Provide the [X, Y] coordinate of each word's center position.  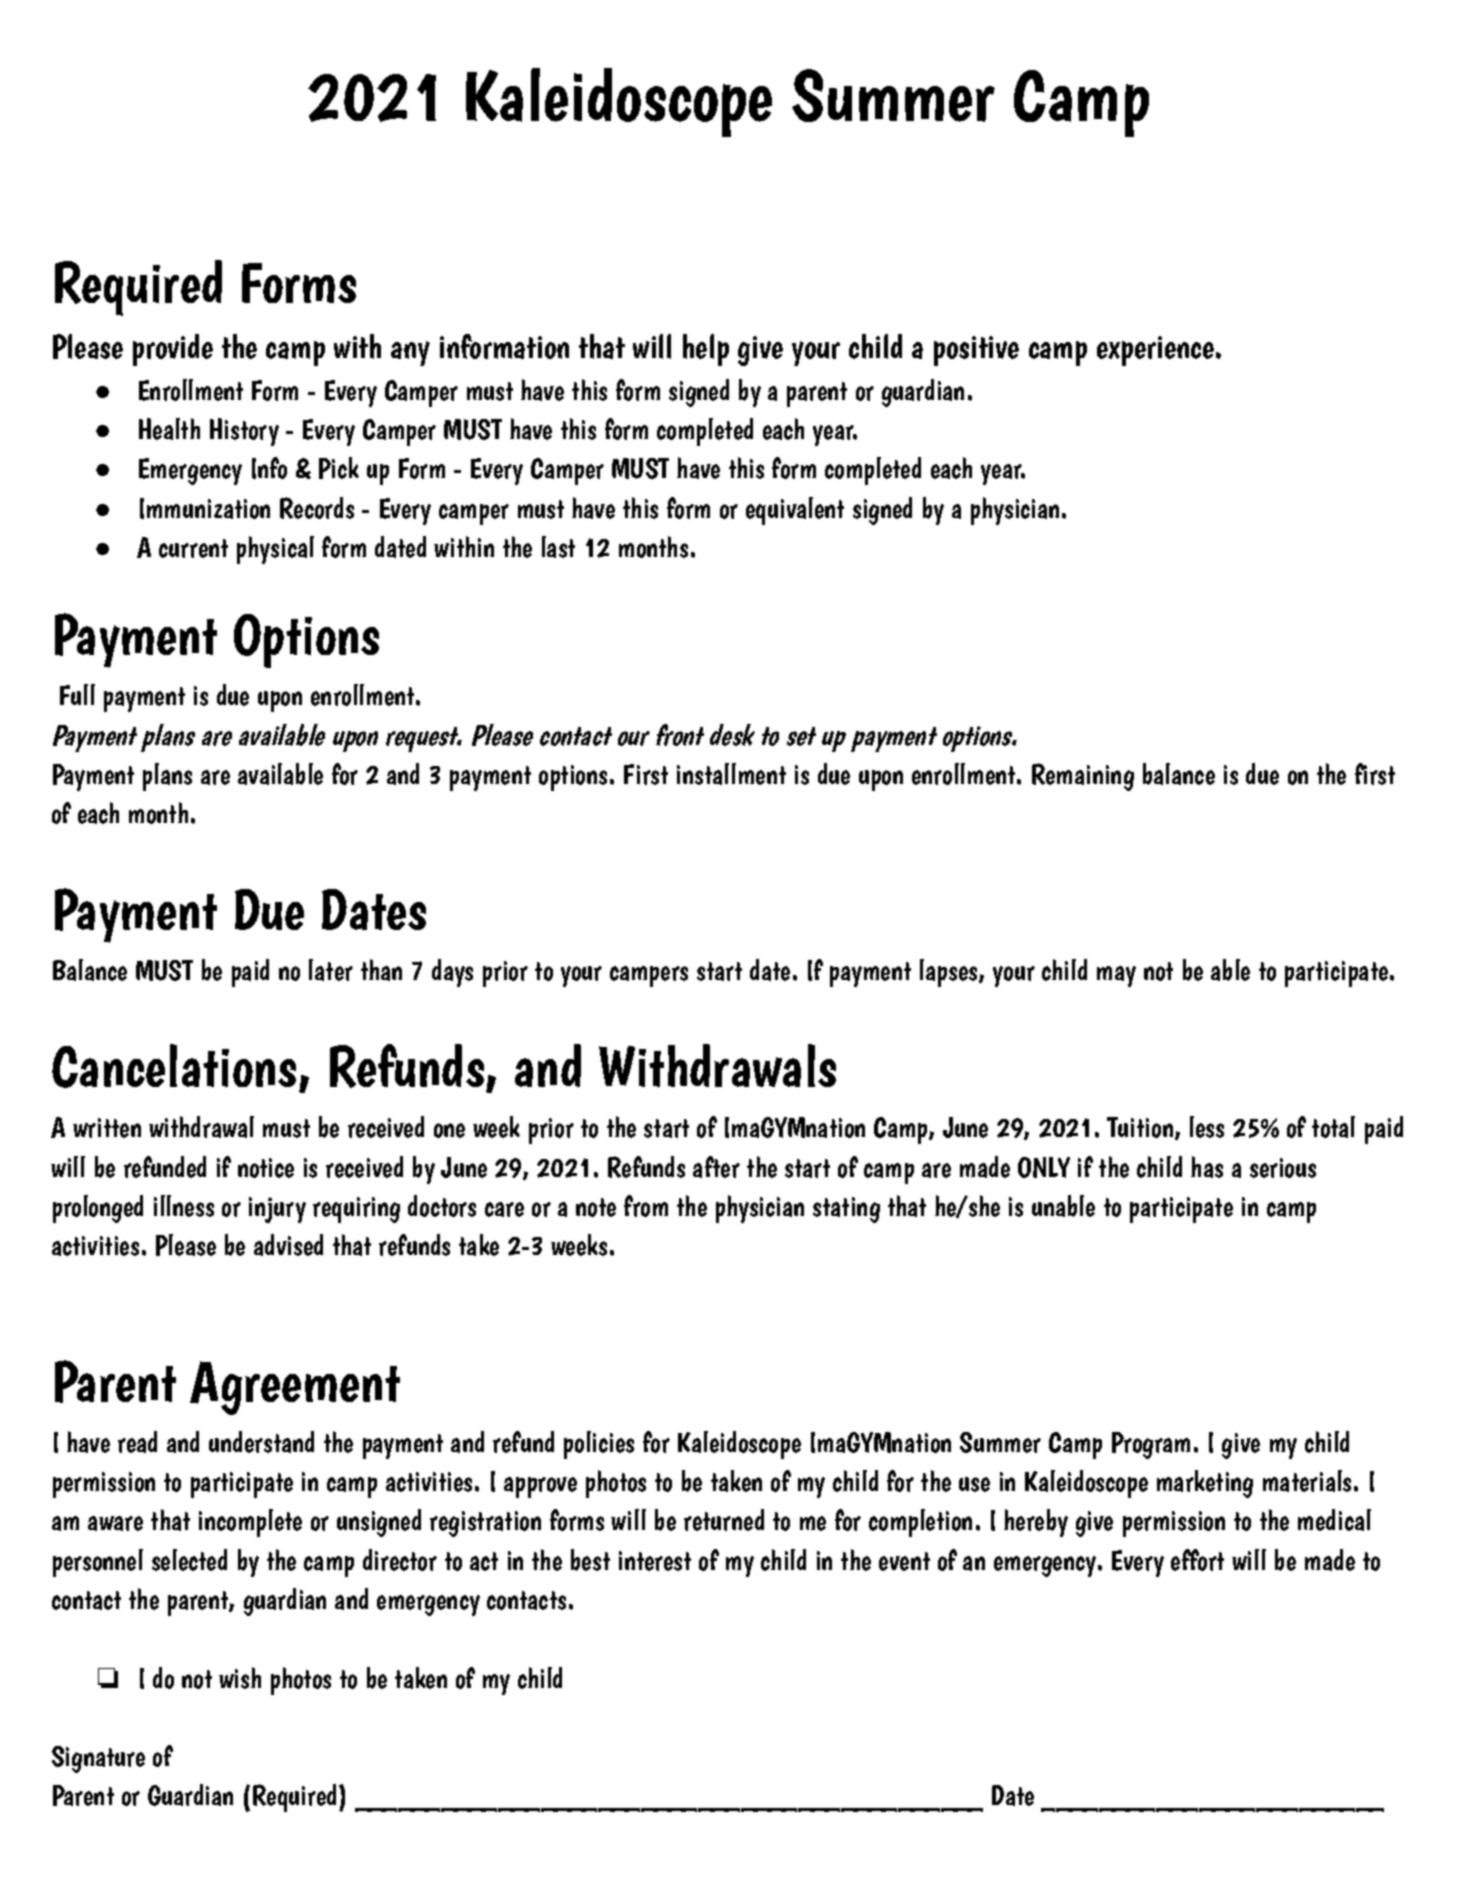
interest [655, 1561]
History [244, 432]
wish [240, 1678]
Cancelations [174, 1066]
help [706, 350]
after [716, 1167]
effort [1197, 1560]
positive [976, 351]
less [1207, 1127]
